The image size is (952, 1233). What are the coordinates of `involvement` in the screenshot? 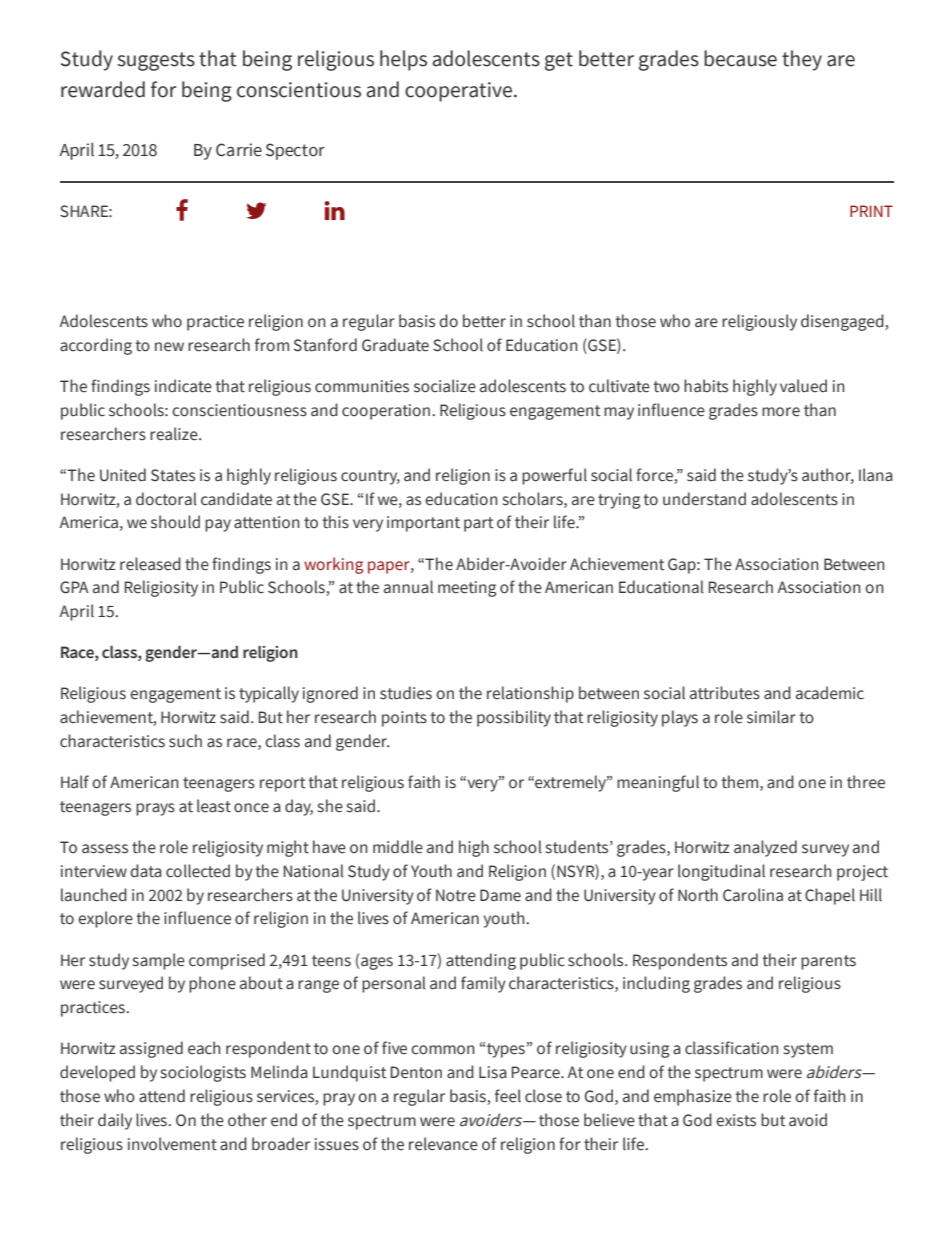 It's located at (172, 1144).
